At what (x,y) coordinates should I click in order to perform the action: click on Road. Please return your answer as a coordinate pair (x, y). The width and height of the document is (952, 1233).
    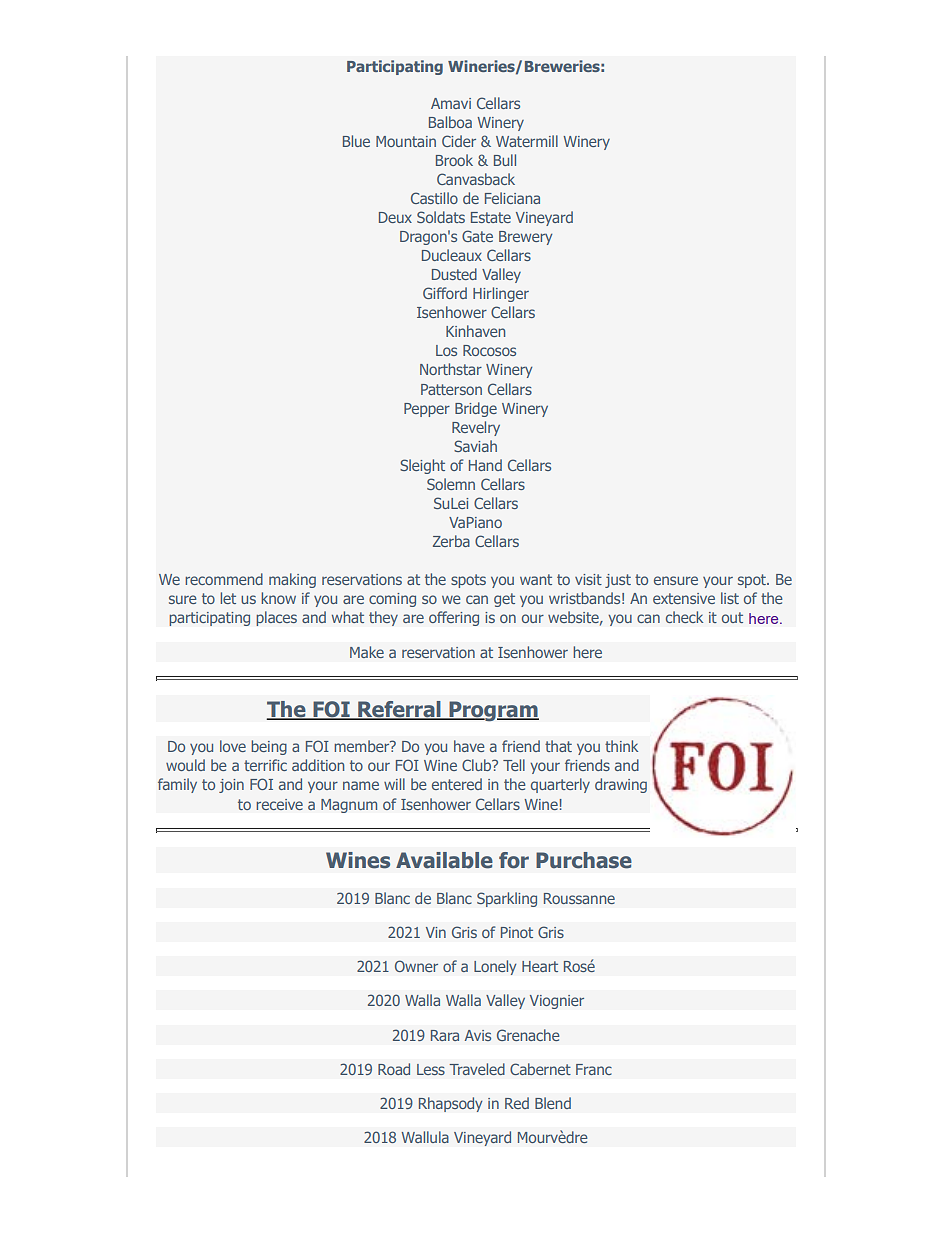
    Looking at the image, I should click on (394, 1069).
